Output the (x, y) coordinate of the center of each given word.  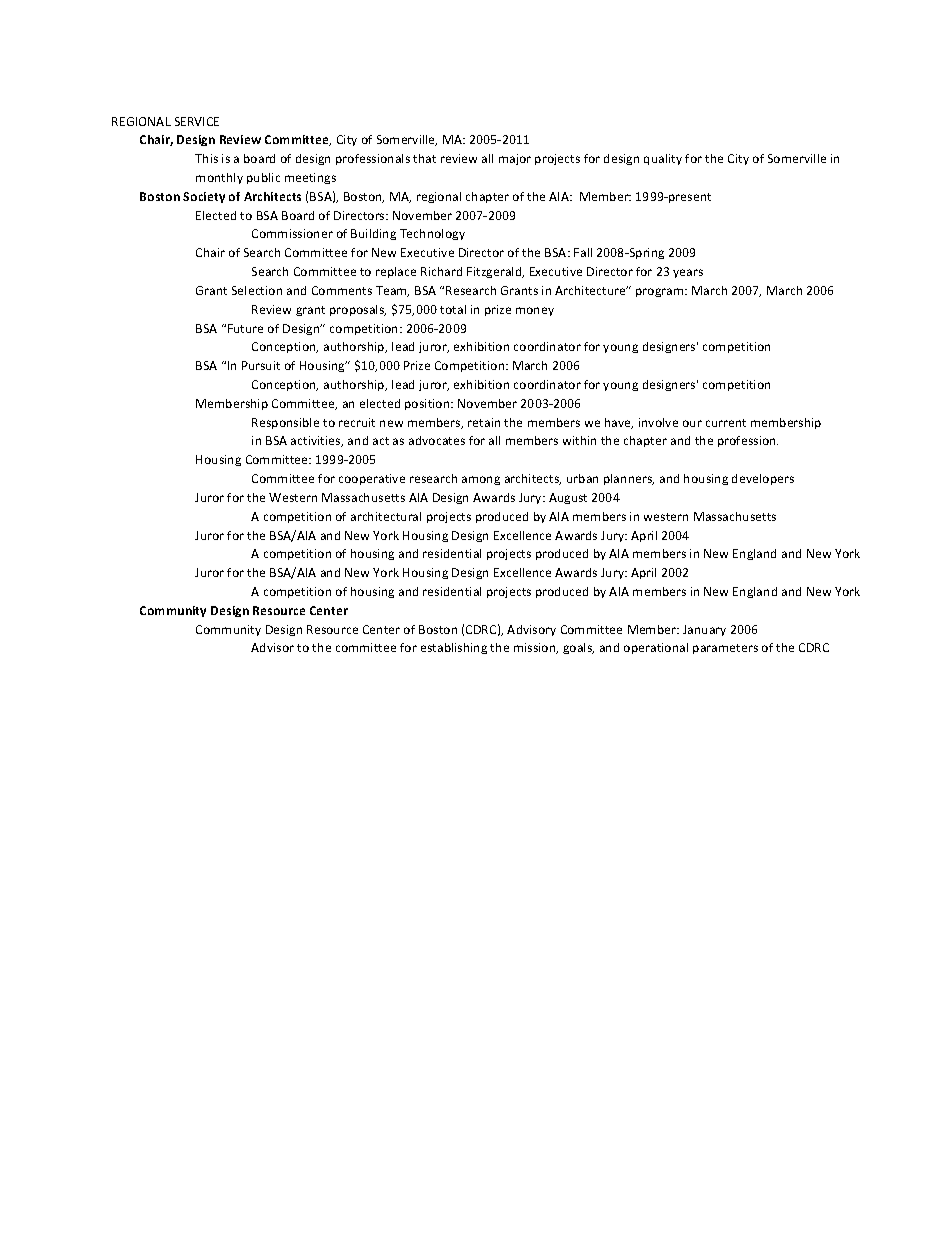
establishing (454, 648)
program (661, 292)
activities (317, 441)
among (481, 480)
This (206, 158)
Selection (257, 290)
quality (663, 159)
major (515, 159)
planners (629, 479)
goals (578, 648)
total (453, 309)
